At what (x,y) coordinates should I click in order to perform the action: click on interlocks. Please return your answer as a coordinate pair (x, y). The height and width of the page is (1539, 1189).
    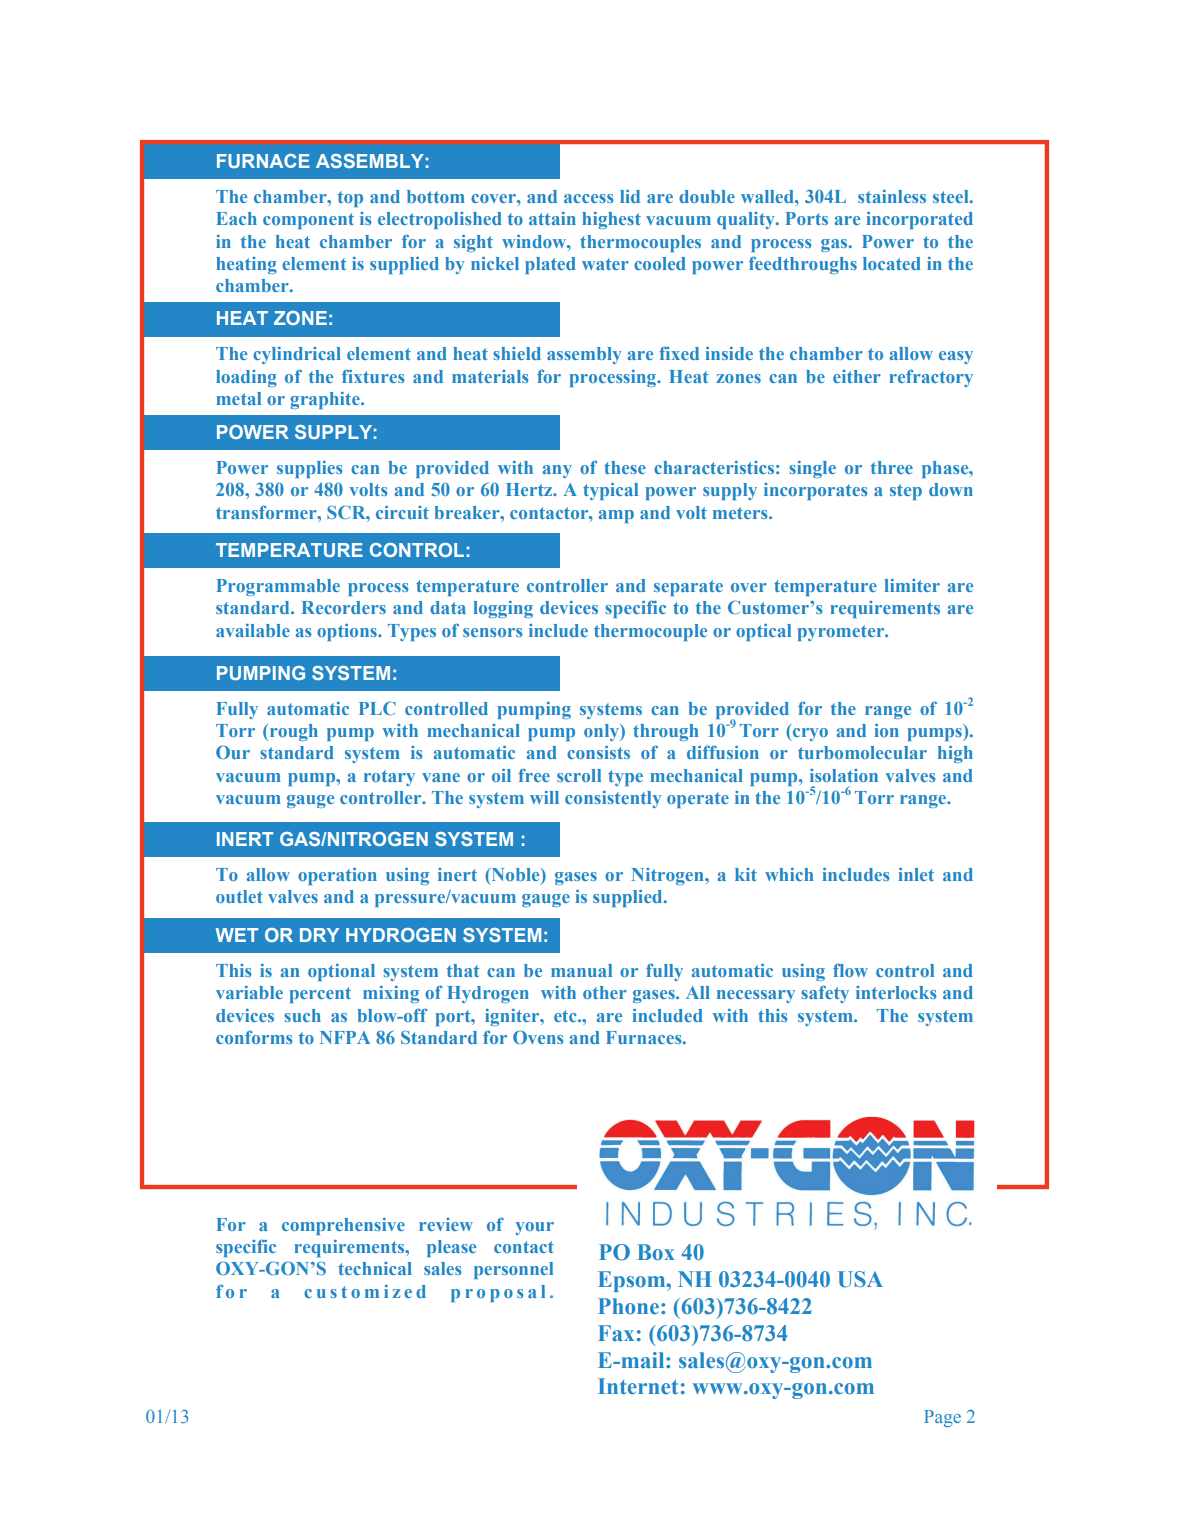
    Looking at the image, I should click on (896, 992).
